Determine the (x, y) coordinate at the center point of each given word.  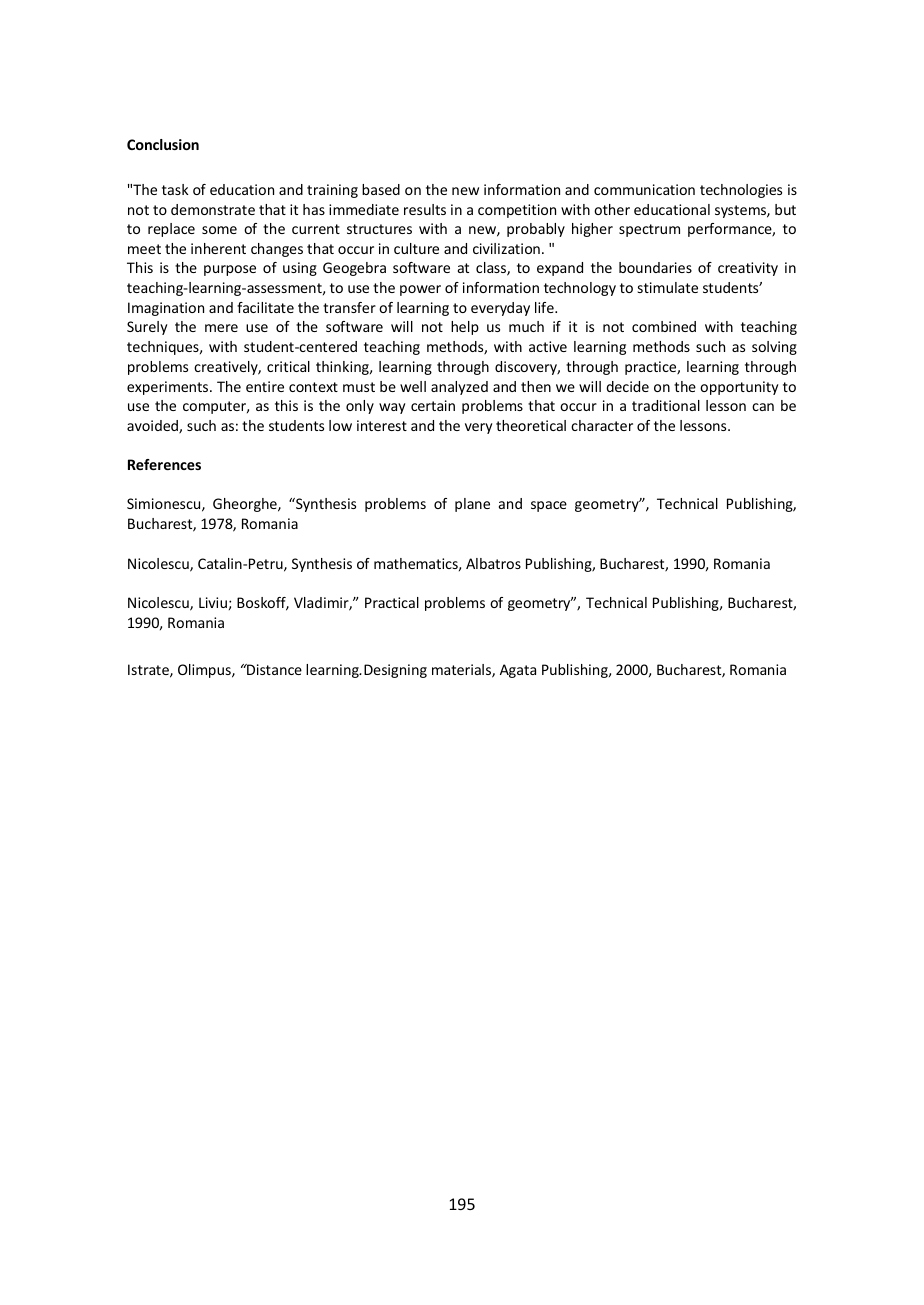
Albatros (493, 563)
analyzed (459, 388)
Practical (392, 602)
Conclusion (163, 144)
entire (265, 386)
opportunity (739, 388)
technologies (741, 191)
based (381, 189)
